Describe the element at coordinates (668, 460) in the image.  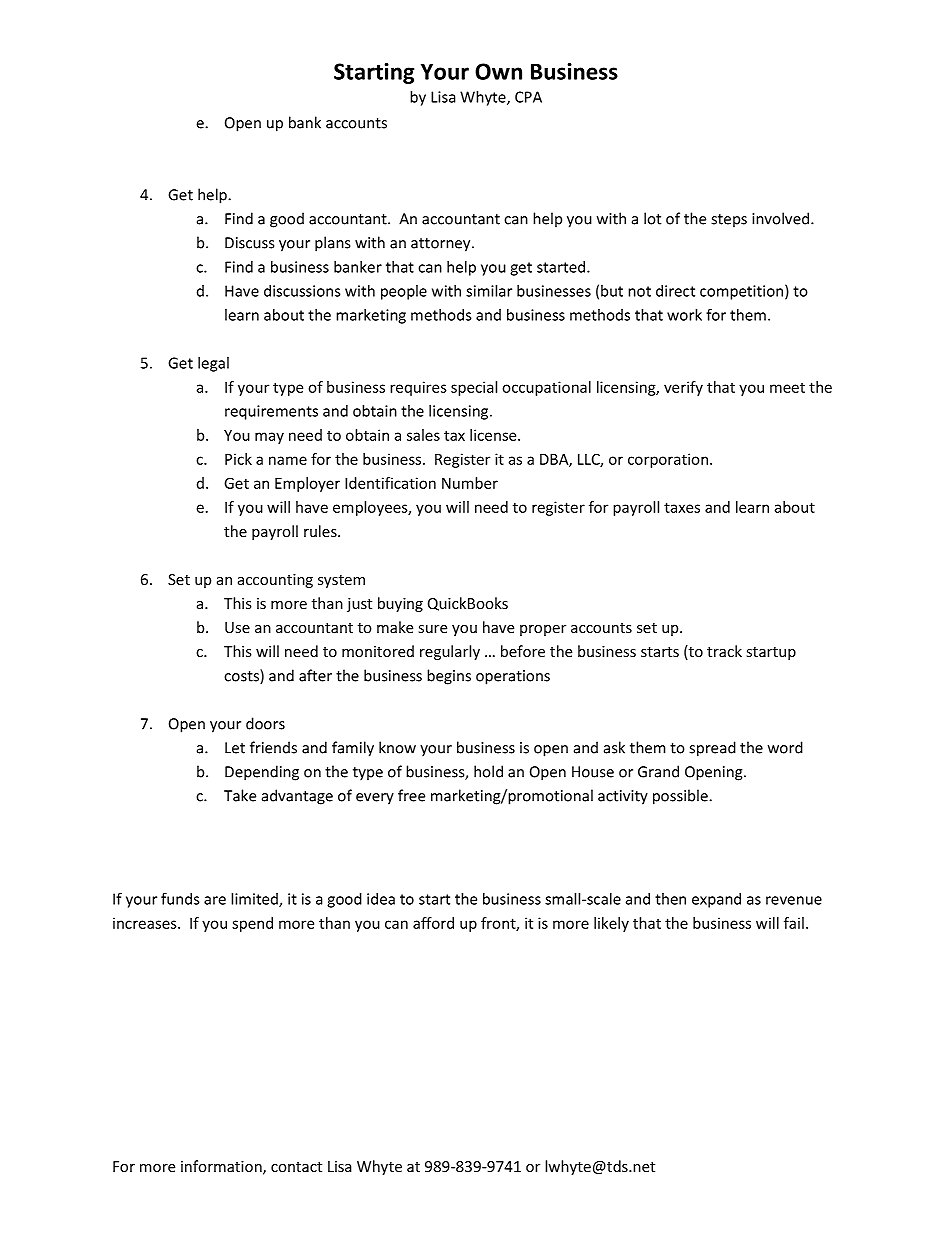
I see `corporation` at that location.
